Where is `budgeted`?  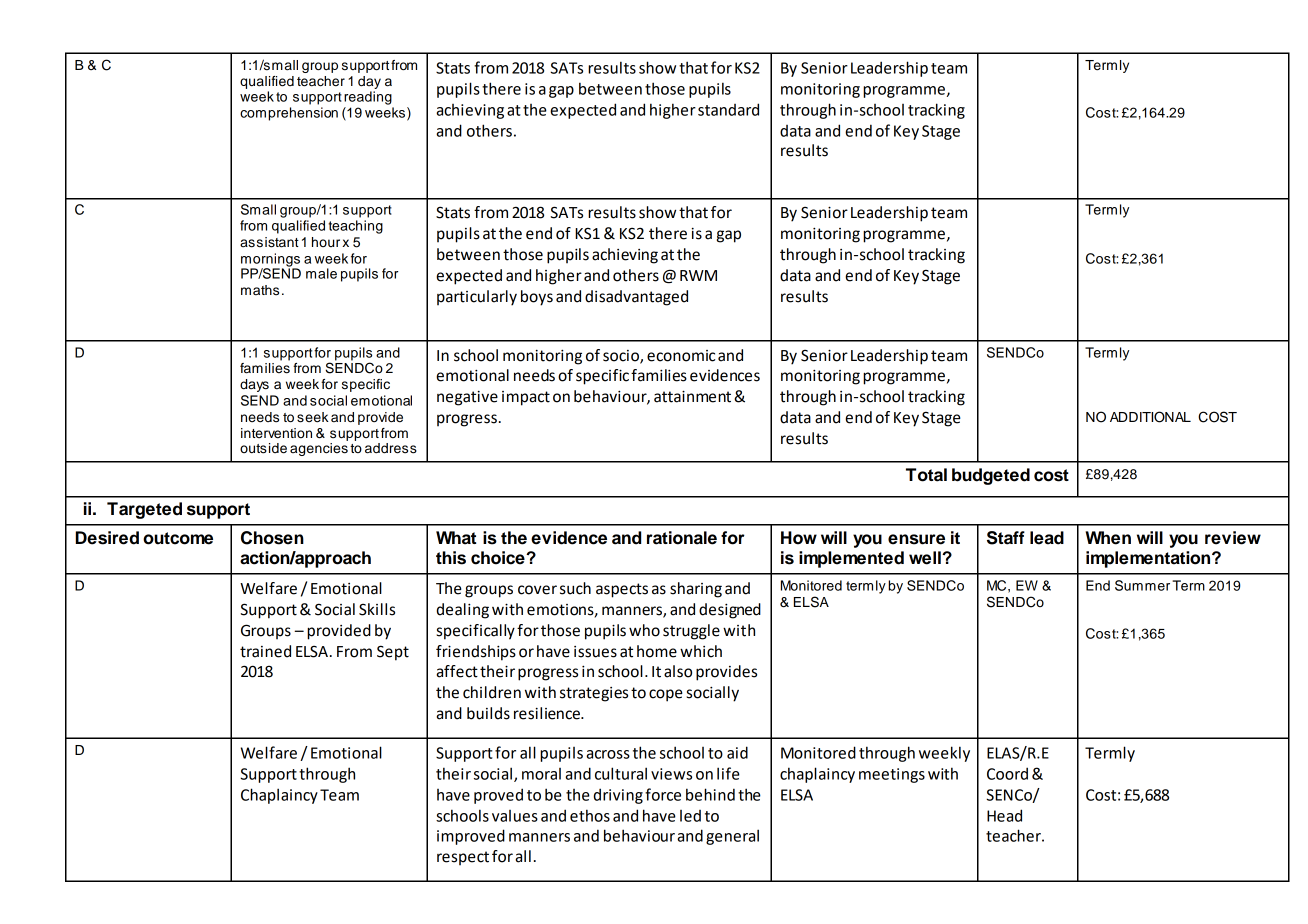 budgeted is located at coordinates (991, 476).
